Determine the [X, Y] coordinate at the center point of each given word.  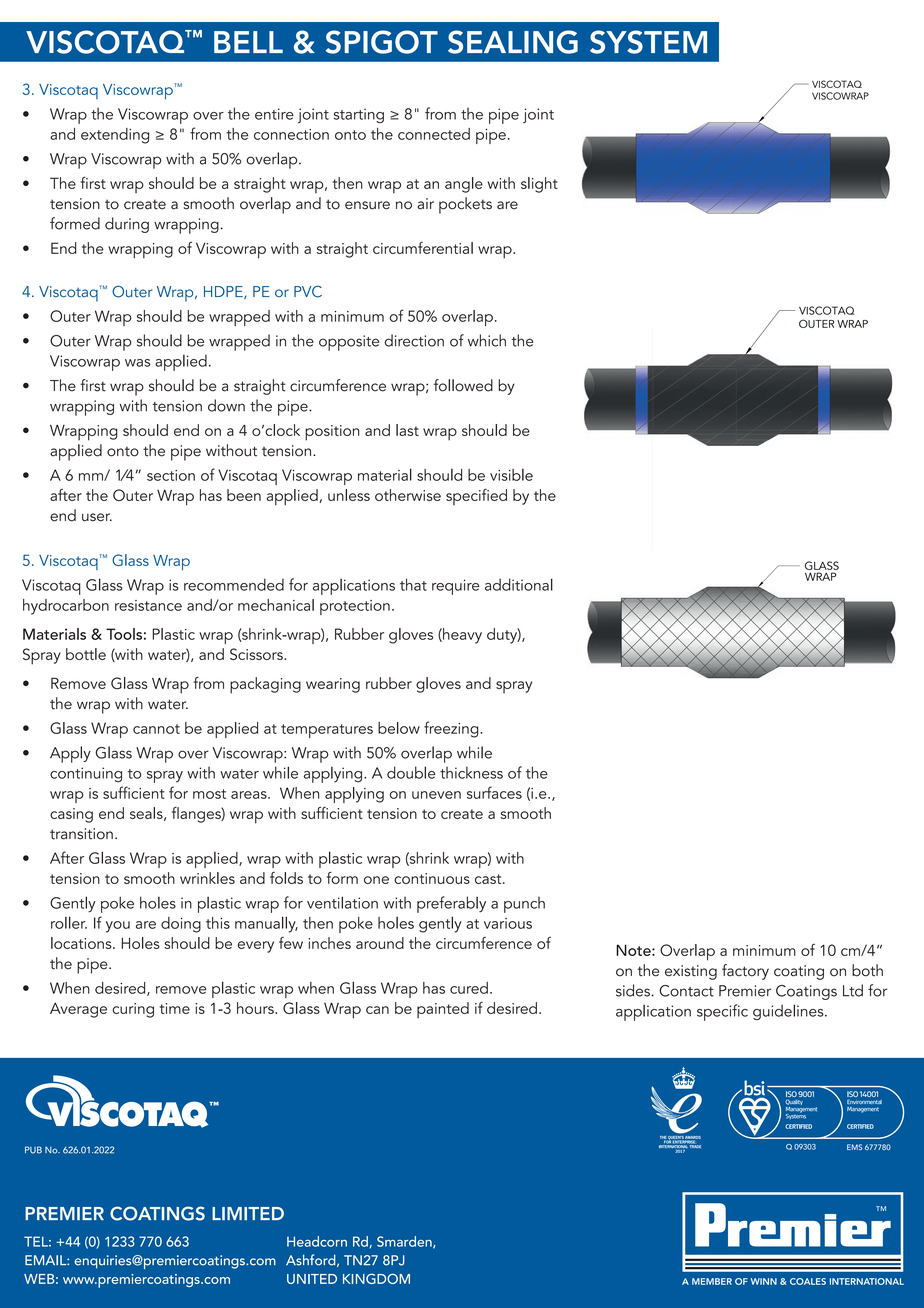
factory [745, 972]
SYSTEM [648, 42]
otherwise [408, 495]
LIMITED [248, 1213]
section [171, 475]
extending [115, 136]
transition [81, 834]
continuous [432, 878]
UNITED [312, 1279]
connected [434, 134]
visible [511, 475]
